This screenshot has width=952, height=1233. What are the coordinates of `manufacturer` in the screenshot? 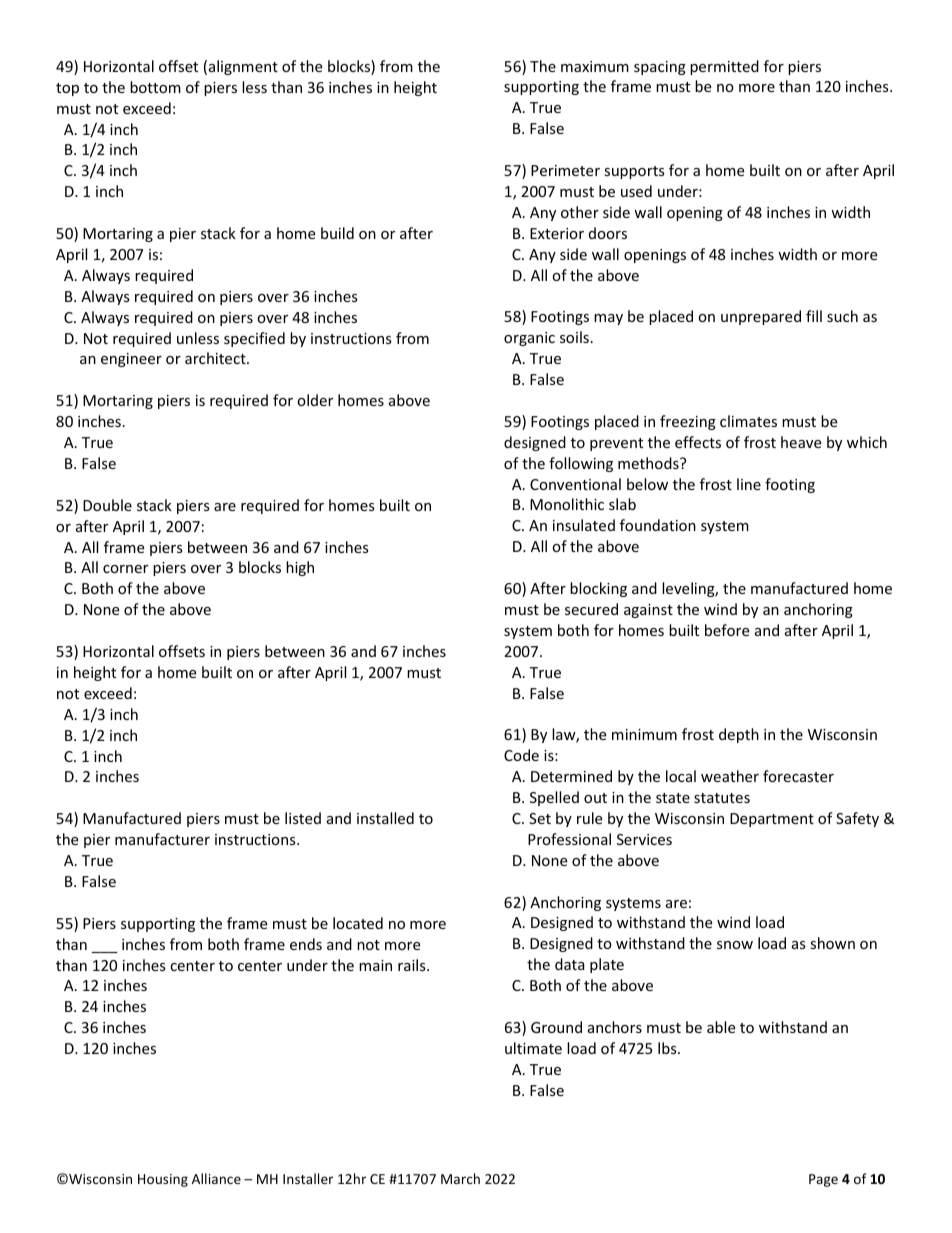 It's located at (162, 839).
